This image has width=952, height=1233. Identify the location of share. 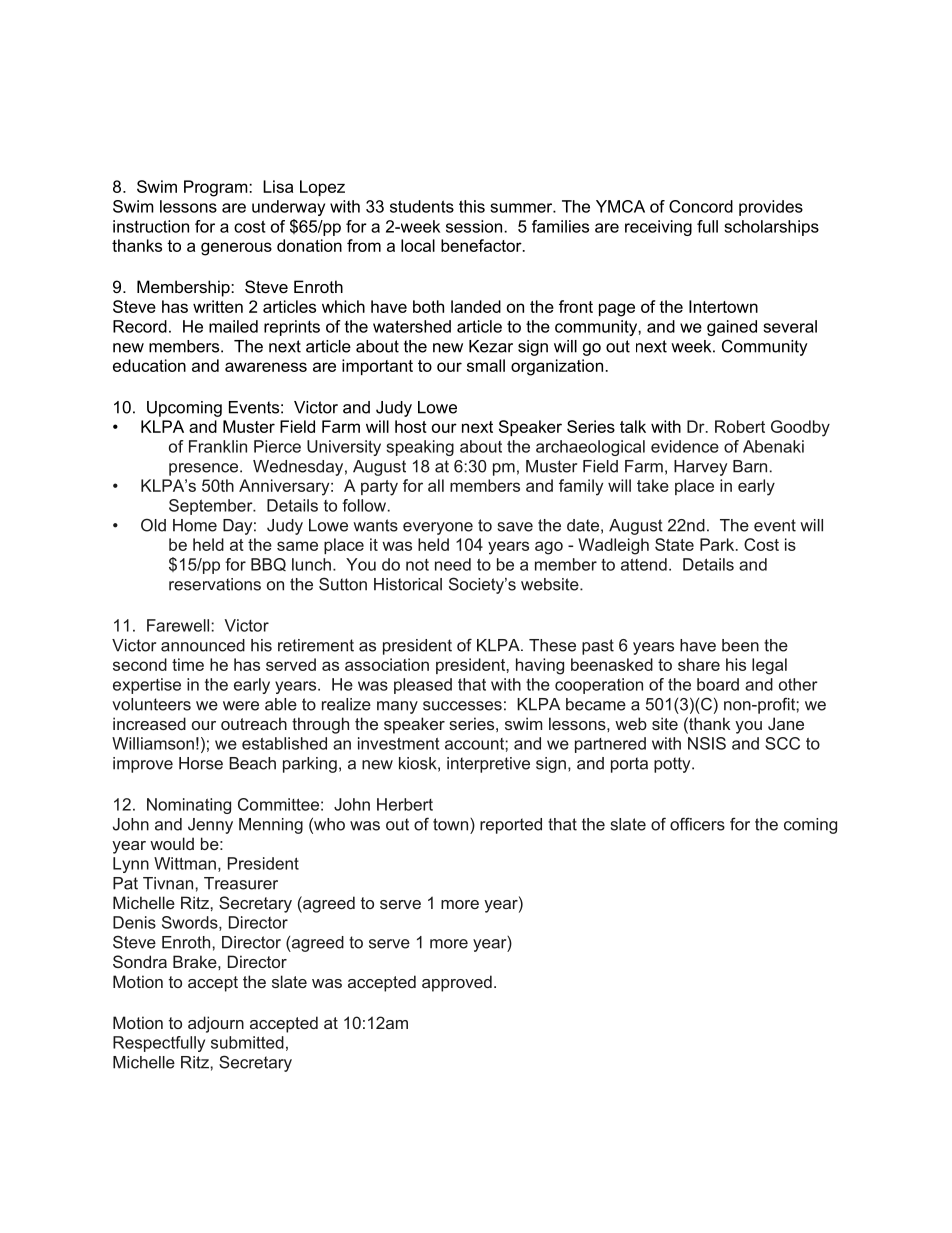
(699, 664).
